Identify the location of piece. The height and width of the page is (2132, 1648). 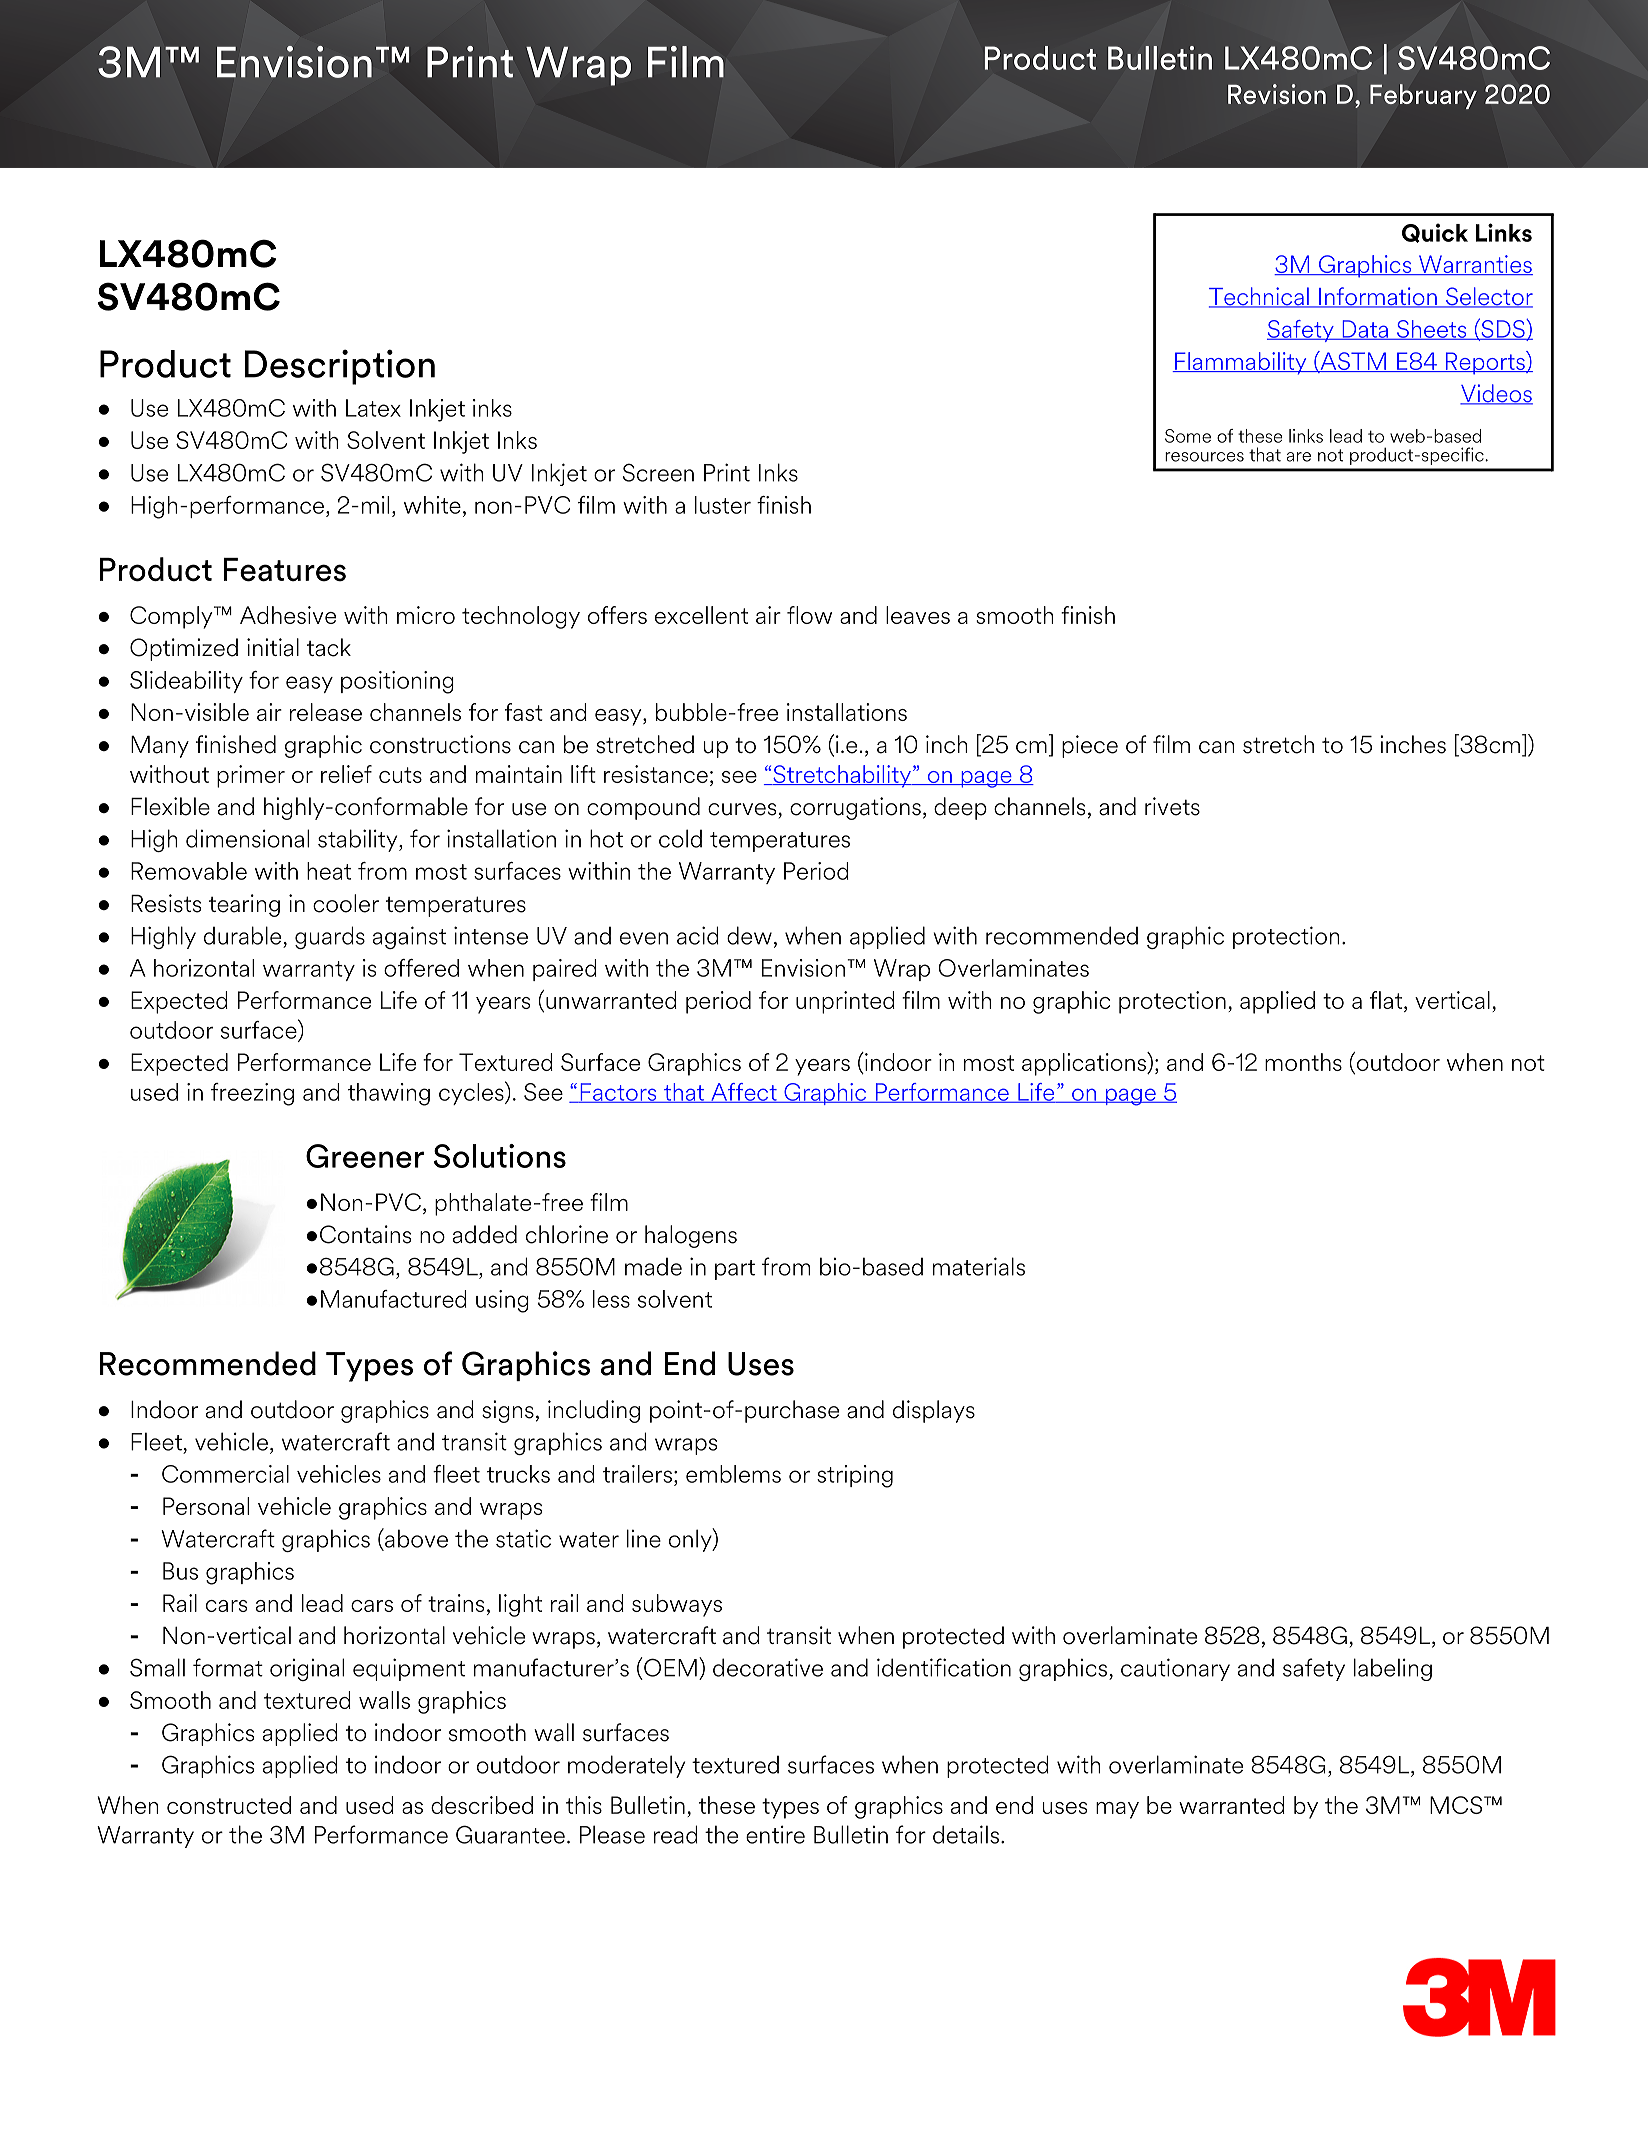
(1090, 746).
